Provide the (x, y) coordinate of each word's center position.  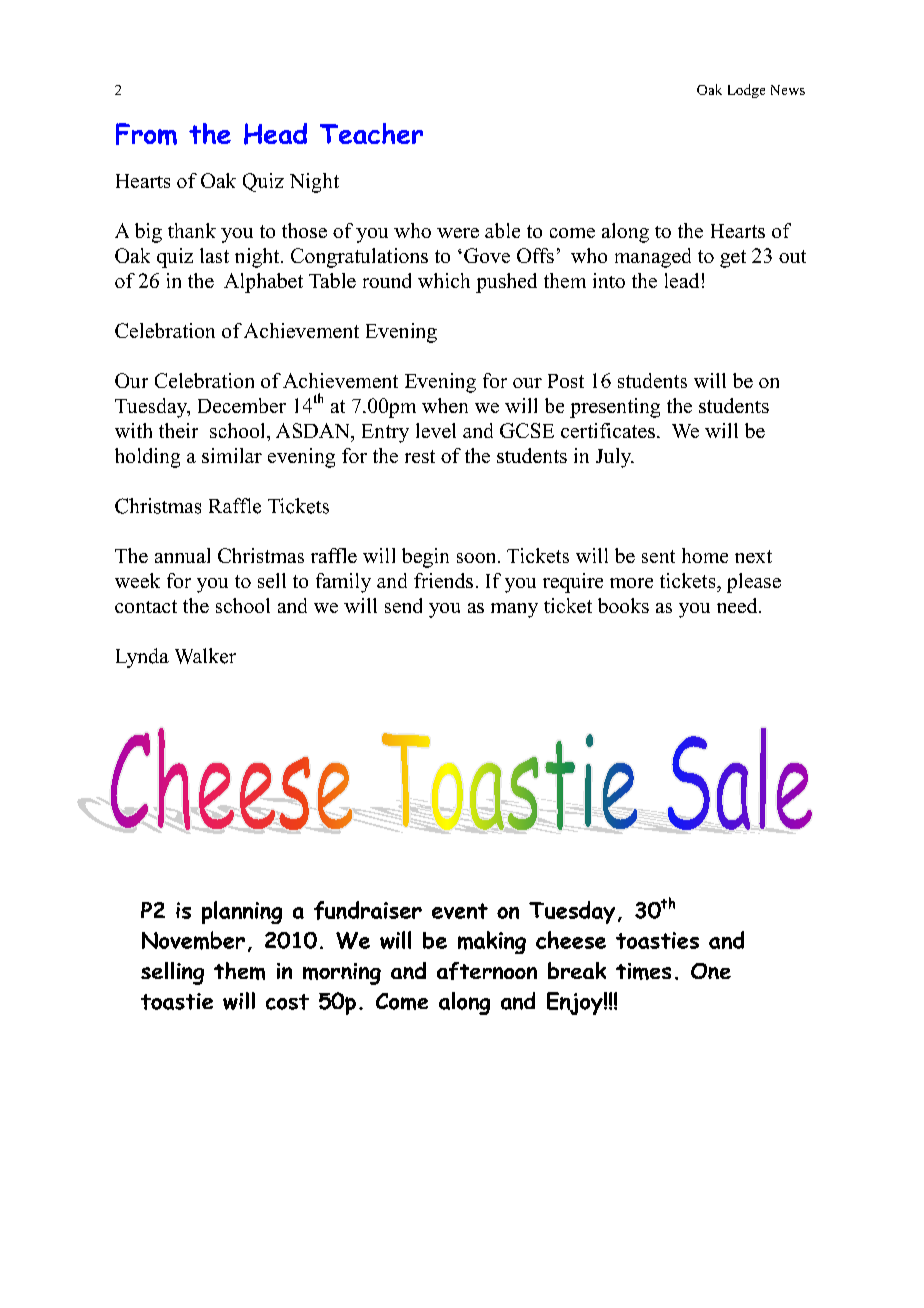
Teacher (371, 133)
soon (478, 558)
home (705, 555)
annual (182, 555)
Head (275, 134)
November (193, 940)
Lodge (746, 91)
